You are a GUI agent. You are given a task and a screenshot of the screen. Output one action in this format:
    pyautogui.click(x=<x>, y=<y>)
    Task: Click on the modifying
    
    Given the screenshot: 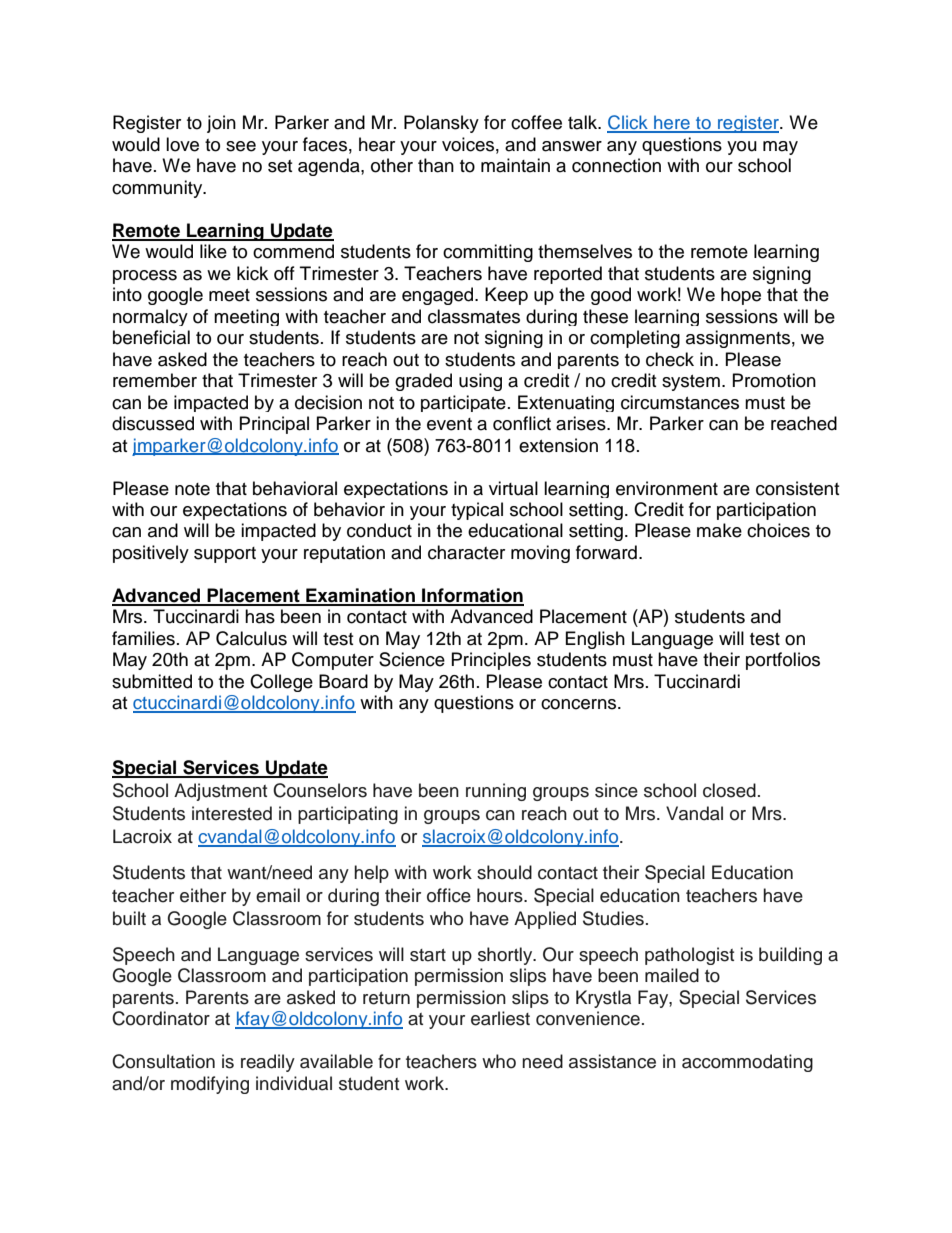 What is the action you would take?
    pyautogui.click(x=210, y=1085)
